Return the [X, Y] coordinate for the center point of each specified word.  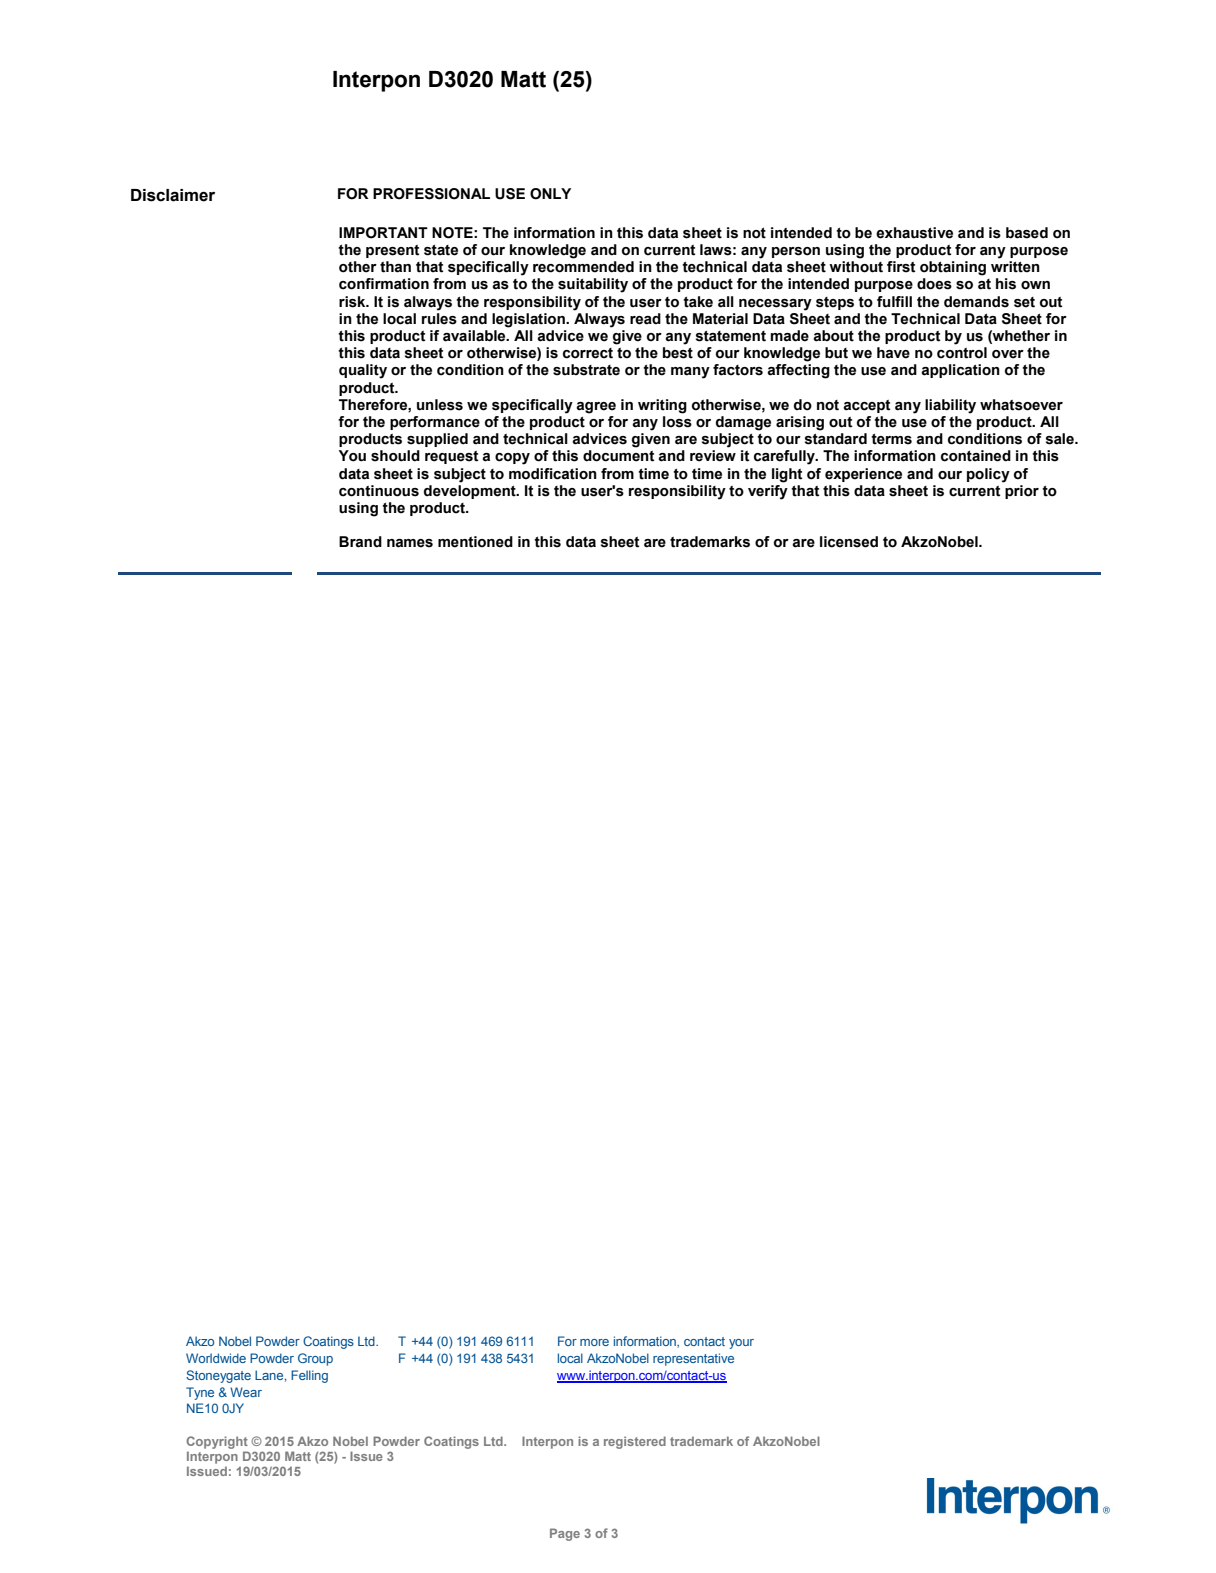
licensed [849, 542]
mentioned [475, 542]
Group [315, 1359]
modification [553, 474]
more [594, 1342]
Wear [246, 1392]
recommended [583, 267]
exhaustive [914, 233]
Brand [360, 542]
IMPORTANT [383, 233]
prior [1022, 492]
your [741, 1344]
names [410, 543]
